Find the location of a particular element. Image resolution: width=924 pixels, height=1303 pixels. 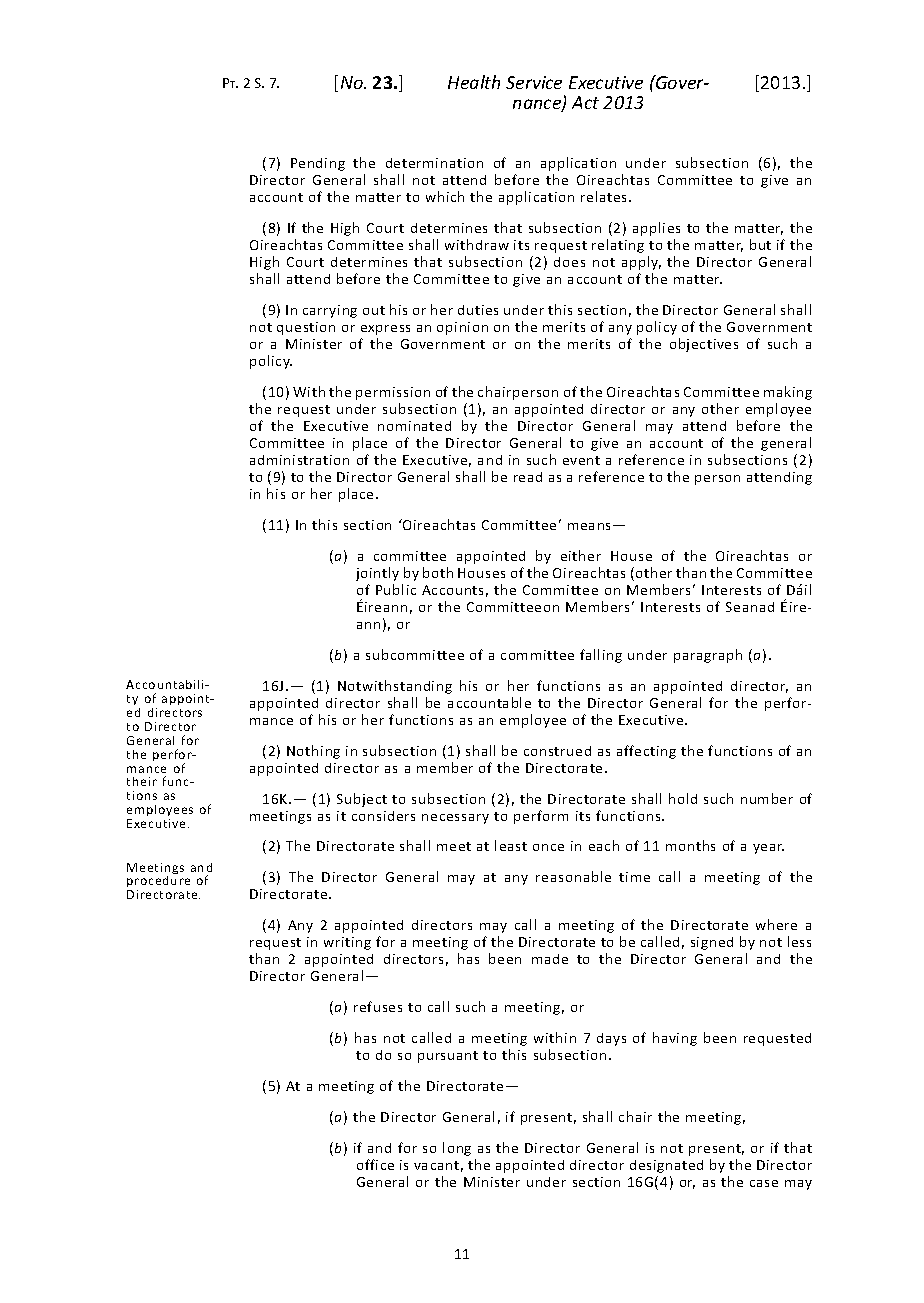

Health is located at coordinates (474, 82).
